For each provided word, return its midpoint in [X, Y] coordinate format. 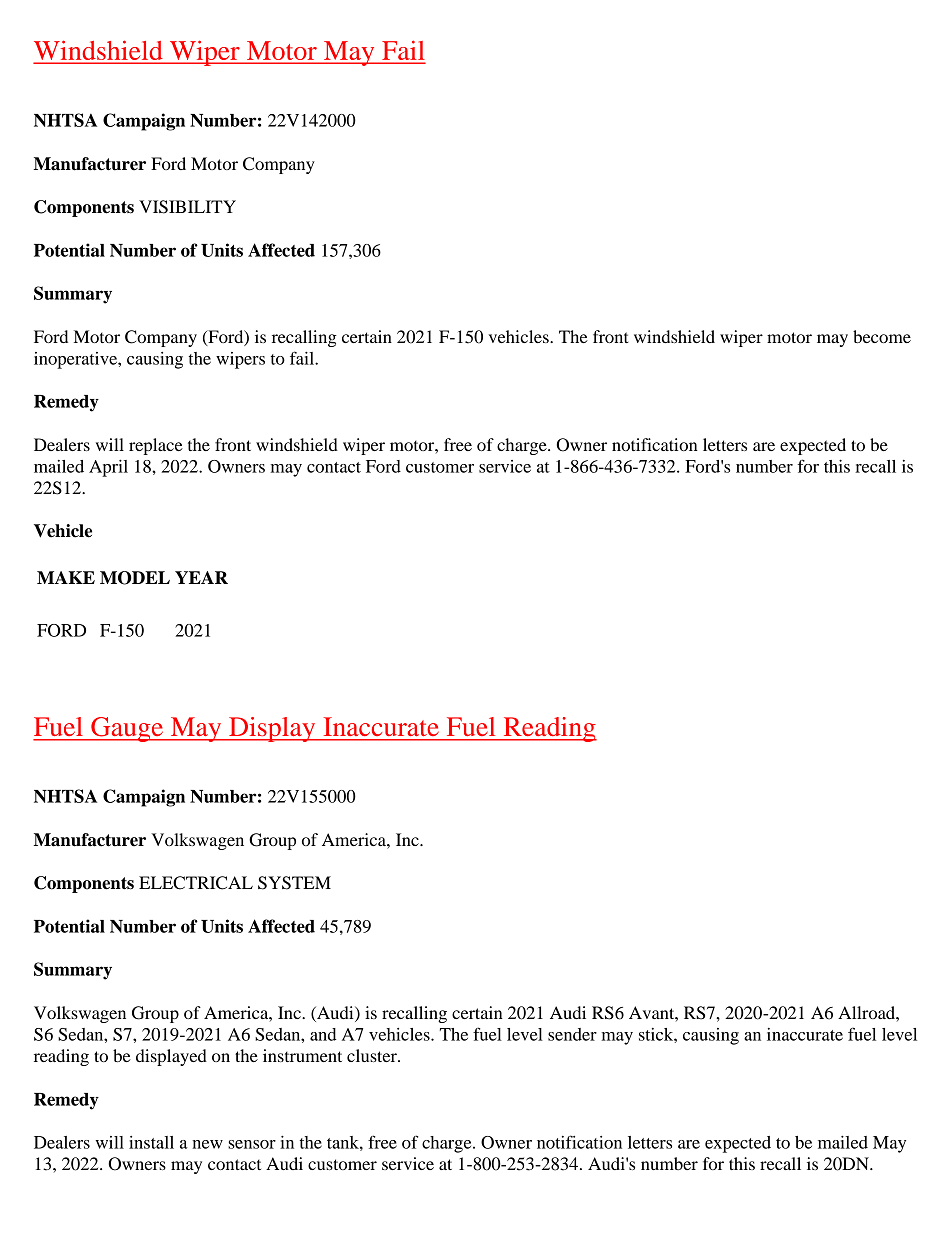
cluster [373, 1055]
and [323, 1034]
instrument [302, 1055]
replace [156, 446]
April [108, 468]
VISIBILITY [187, 207]
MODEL [135, 578]
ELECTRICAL [196, 883]
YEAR [201, 577]
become [882, 336]
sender [572, 1034]
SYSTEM [294, 883]
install [151, 1142]
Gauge [127, 729]
